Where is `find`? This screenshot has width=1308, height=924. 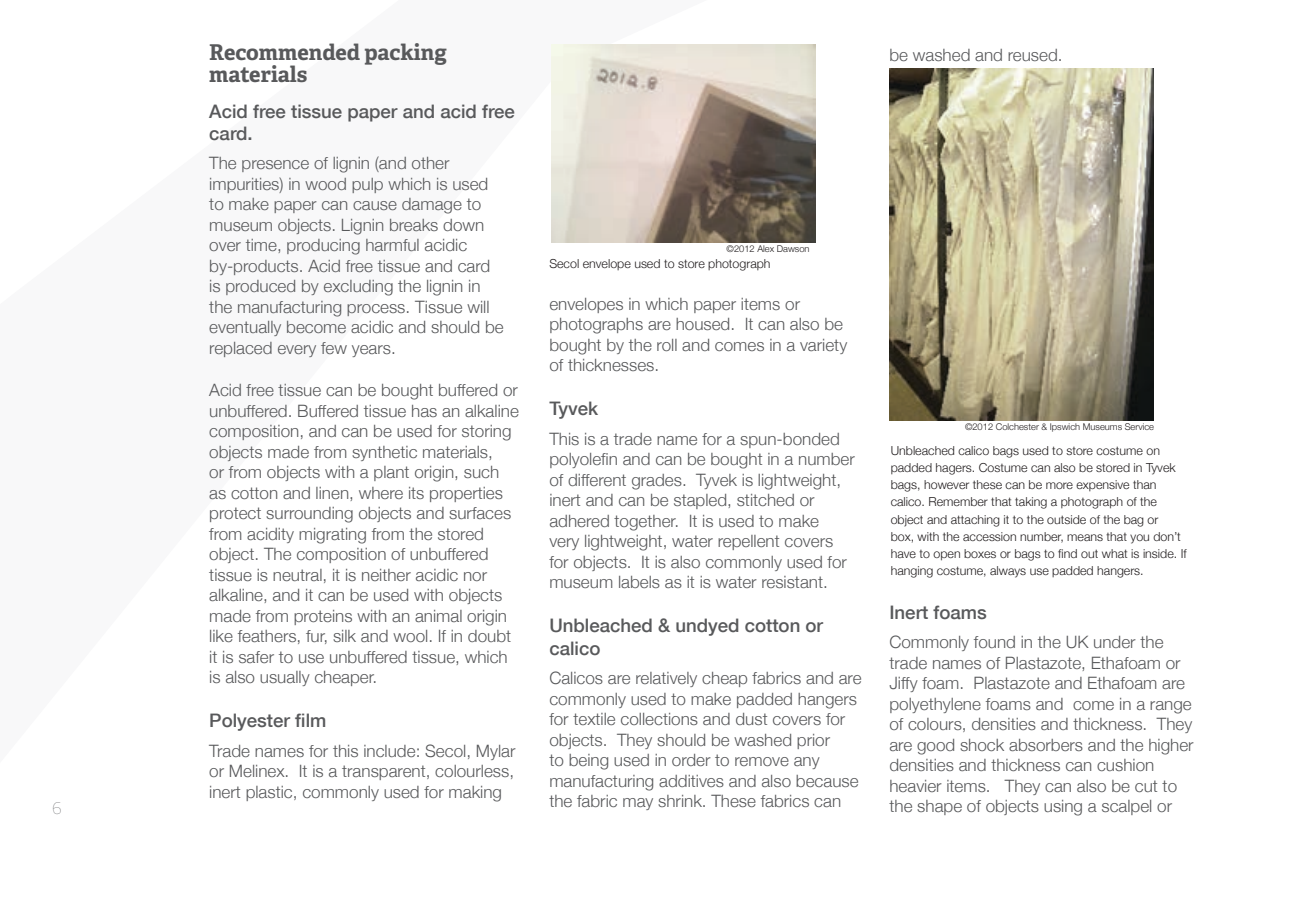 find is located at coordinates (1067, 553).
